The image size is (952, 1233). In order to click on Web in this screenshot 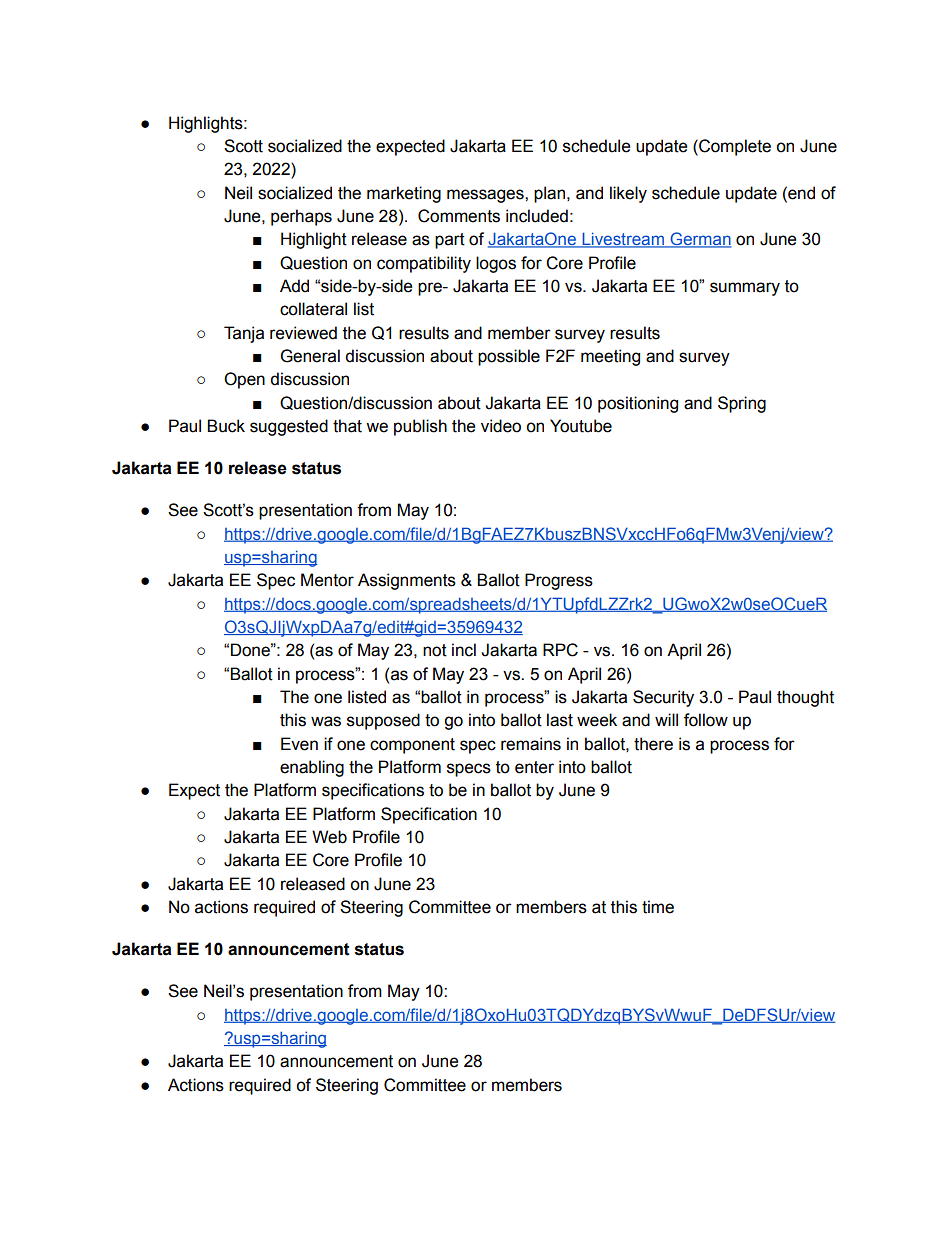, I will do `click(329, 837)`.
